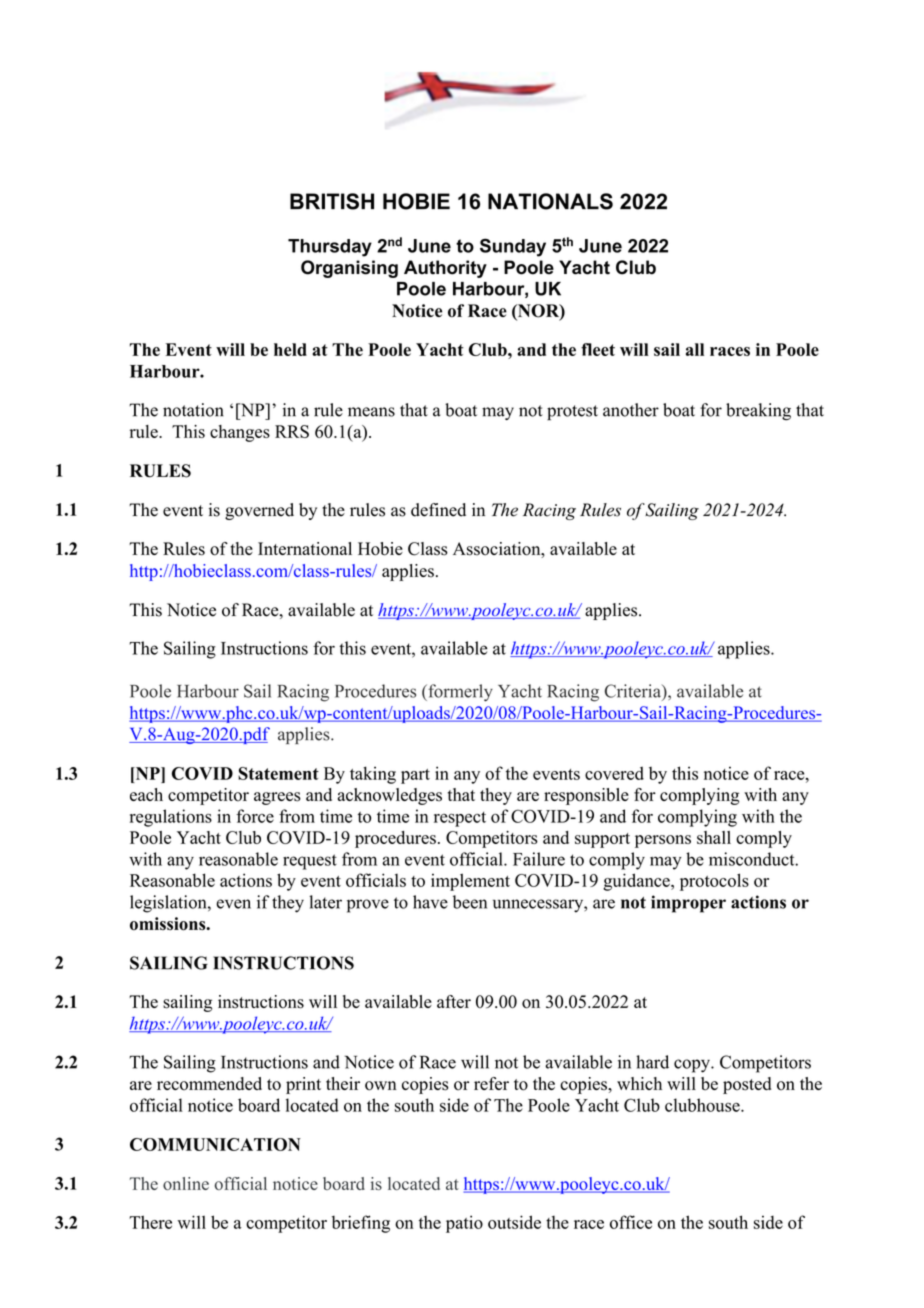 This screenshot has height=1308, width=924. What do you see at coordinates (186, 1183) in the screenshot?
I see `online` at bounding box center [186, 1183].
